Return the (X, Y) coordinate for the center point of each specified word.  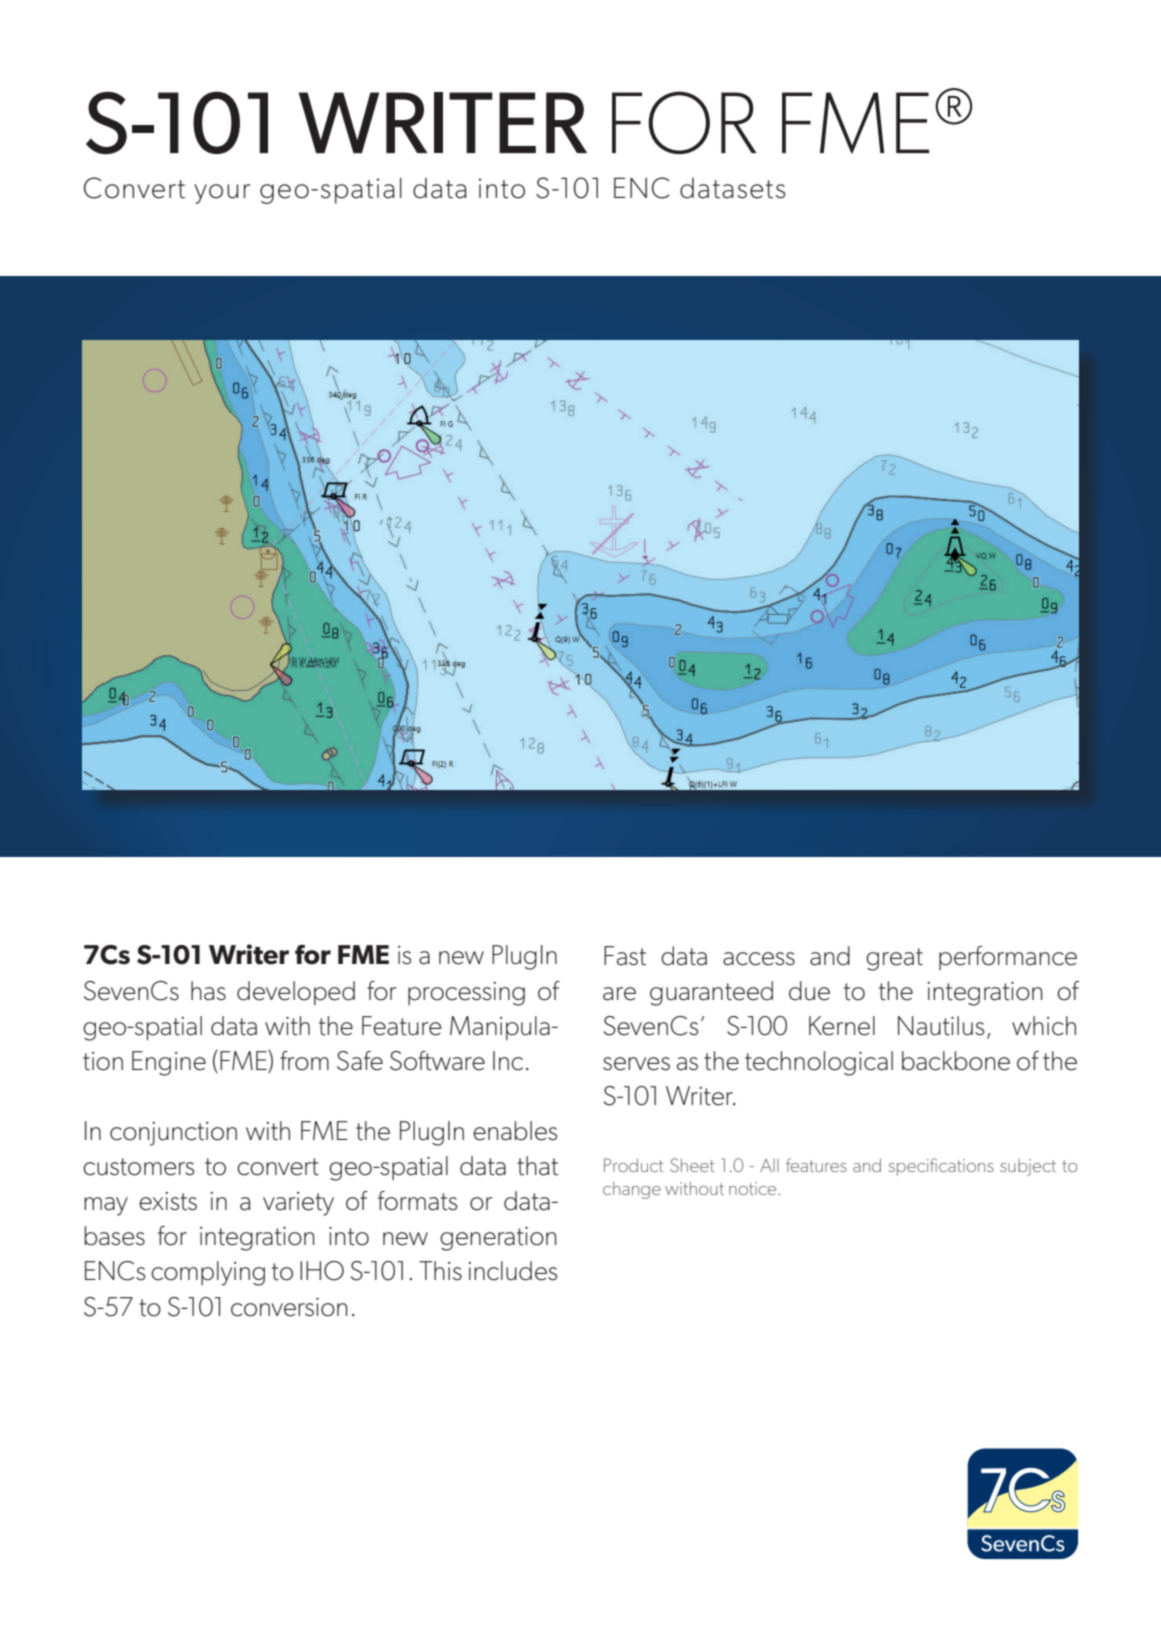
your (222, 194)
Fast (625, 956)
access (759, 959)
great (894, 959)
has (208, 991)
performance (1008, 958)
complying (208, 1273)
